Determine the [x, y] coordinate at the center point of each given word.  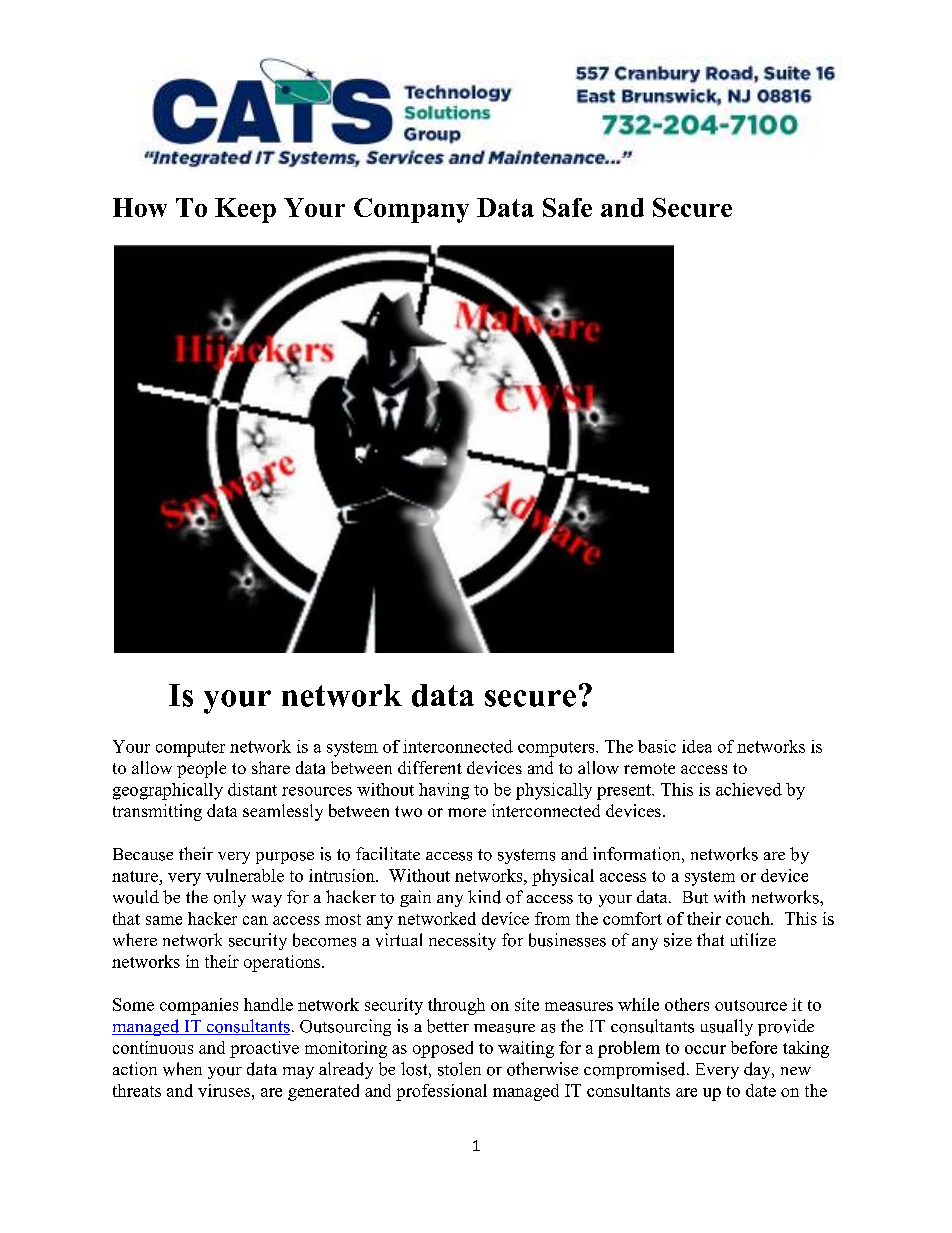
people [201, 769]
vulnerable [245, 875]
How [140, 207]
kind [484, 897]
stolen [459, 1069]
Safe [567, 207]
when [182, 1069]
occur [705, 1049]
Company [411, 210]
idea [697, 746]
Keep [245, 210]
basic [657, 746]
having [444, 791]
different [430, 767]
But [695, 897]
